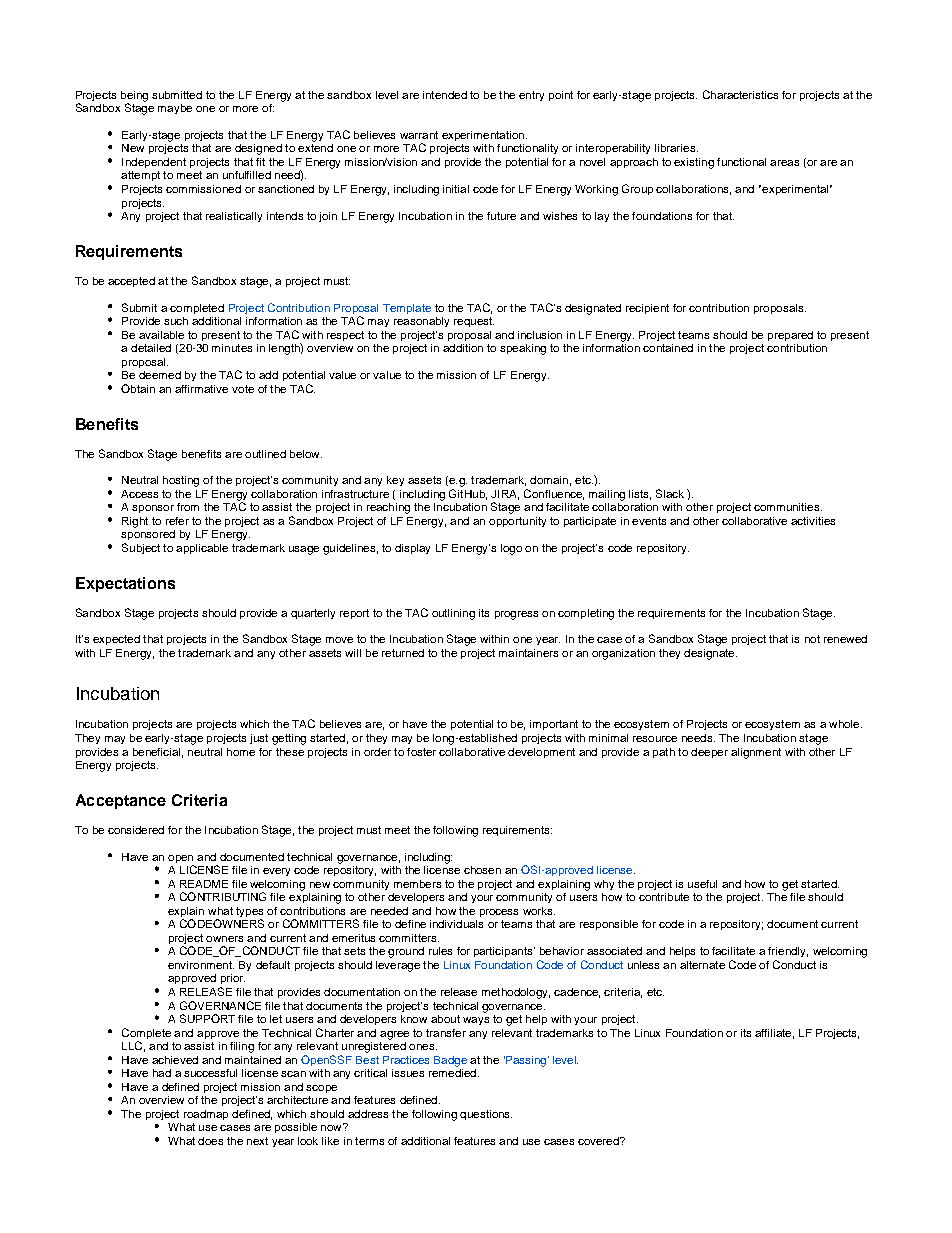 This screenshot has height=1233, width=952. What do you see at coordinates (181, 481) in the screenshot?
I see `hosting` at bounding box center [181, 481].
